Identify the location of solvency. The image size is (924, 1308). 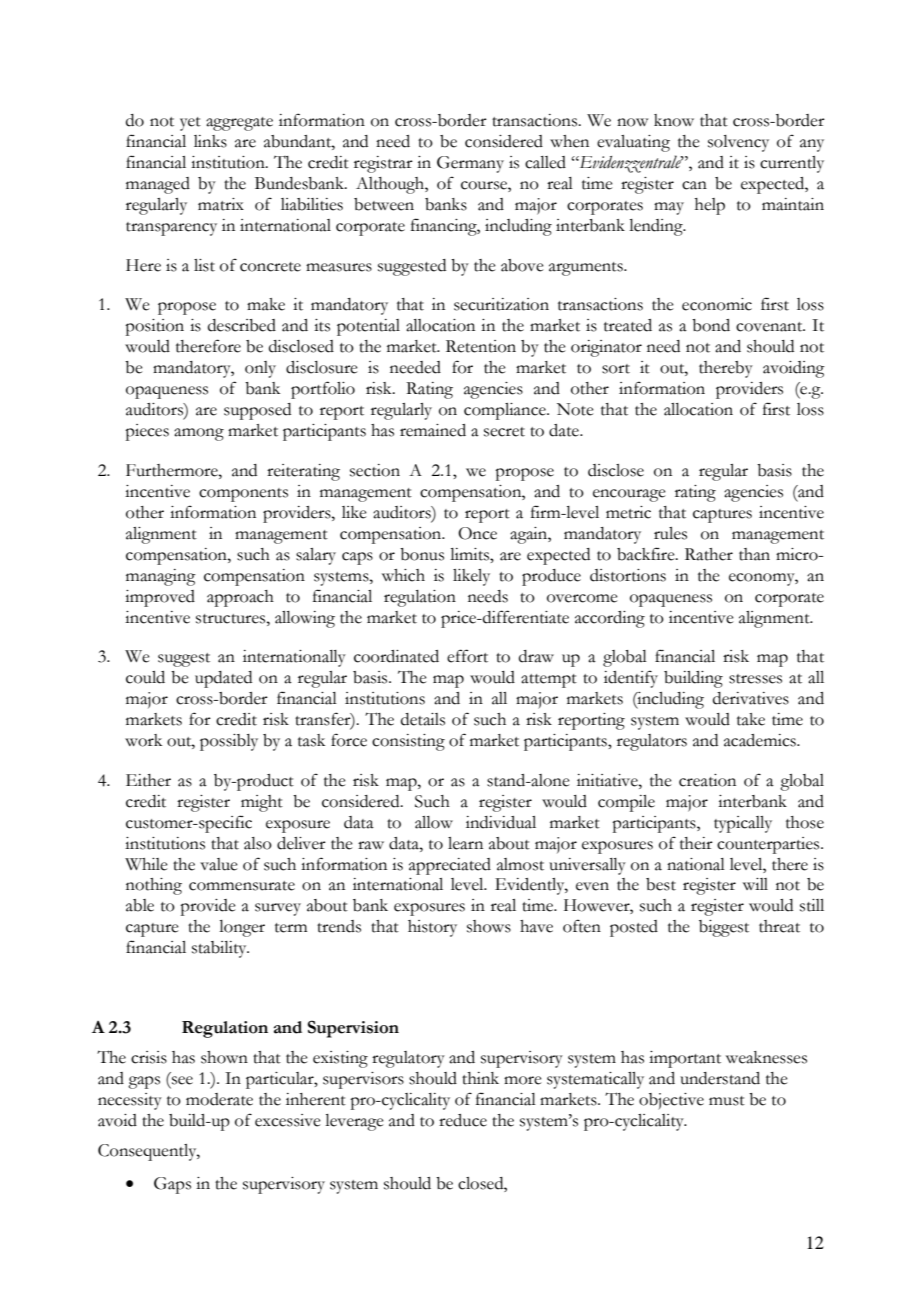
(738, 143).
